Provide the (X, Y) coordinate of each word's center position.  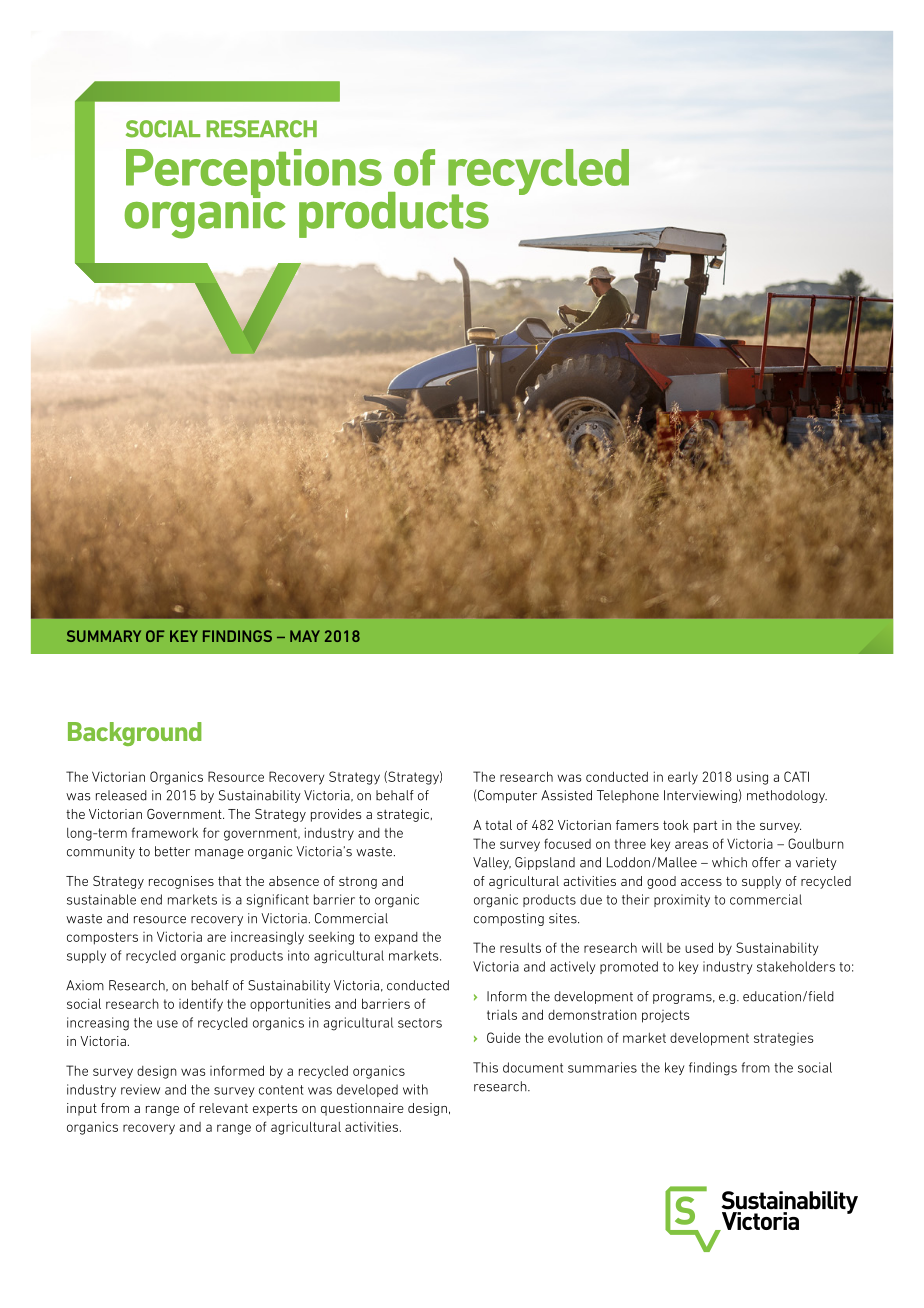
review (140, 1089)
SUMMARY (104, 636)
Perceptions (254, 173)
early (683, 778)
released (121, 795)
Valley (492, 863)
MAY (305, 636)
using (752, 778)
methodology (787, 796)
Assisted (566, 795)
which (729, 862)
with (415, 1089)
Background (135, 734)
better (172, 851)
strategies (784, 1039)
